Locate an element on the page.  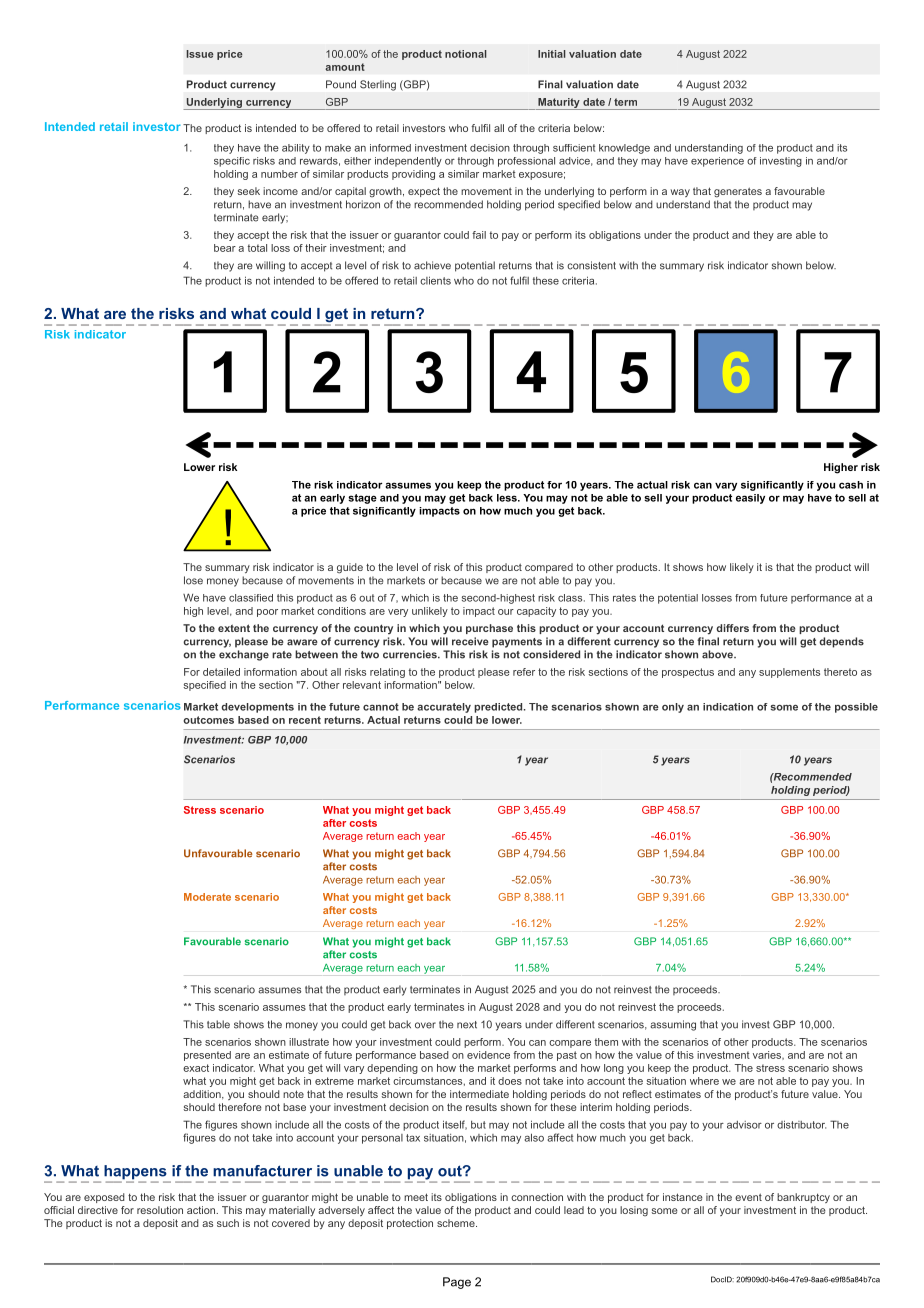
receive is located at coordinates (470, 641).
